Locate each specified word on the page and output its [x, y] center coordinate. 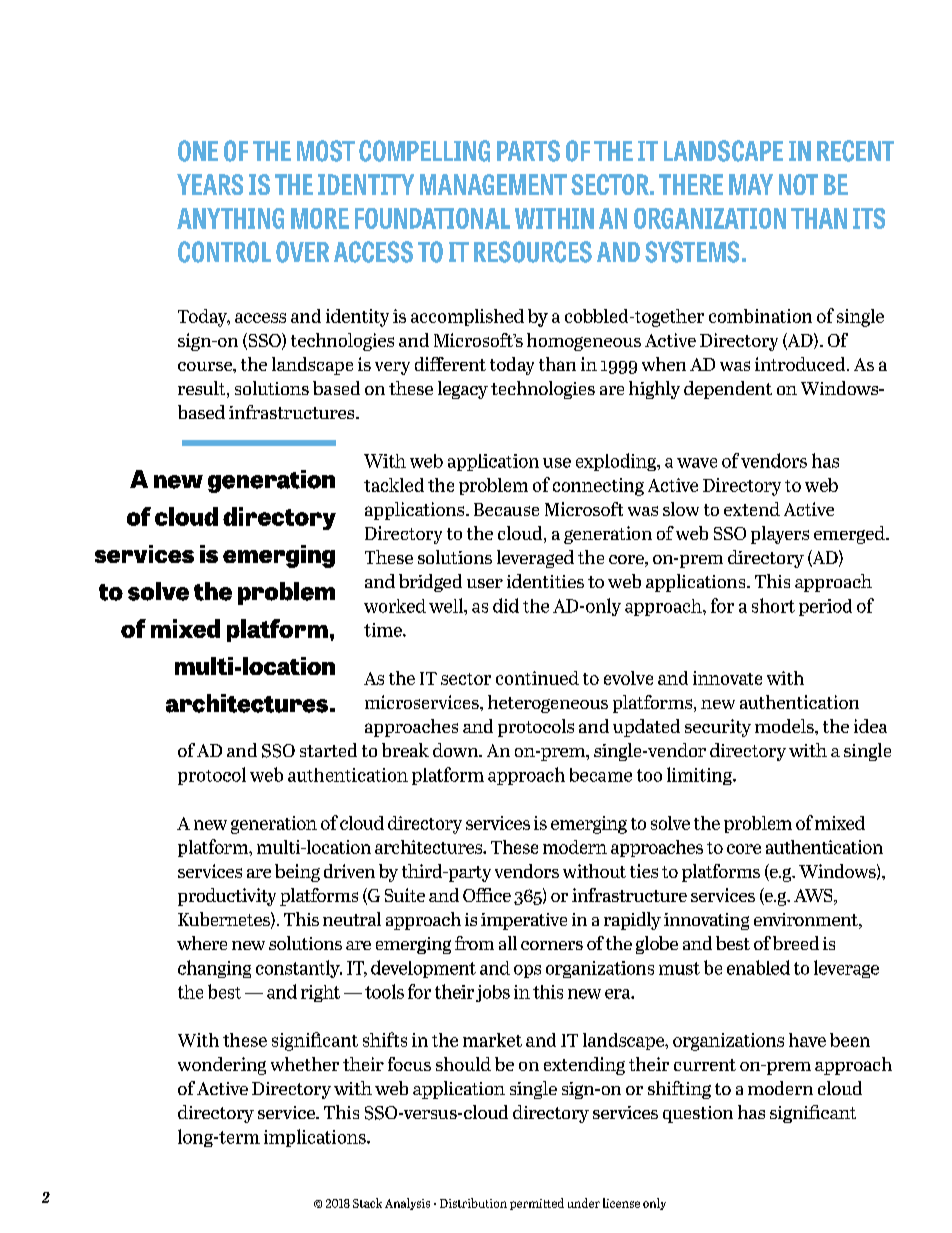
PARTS [528, 151]
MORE [320, 218]
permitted [537, 1204]
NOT [798, 184]
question [698, 1114]
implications [316, 1138]
